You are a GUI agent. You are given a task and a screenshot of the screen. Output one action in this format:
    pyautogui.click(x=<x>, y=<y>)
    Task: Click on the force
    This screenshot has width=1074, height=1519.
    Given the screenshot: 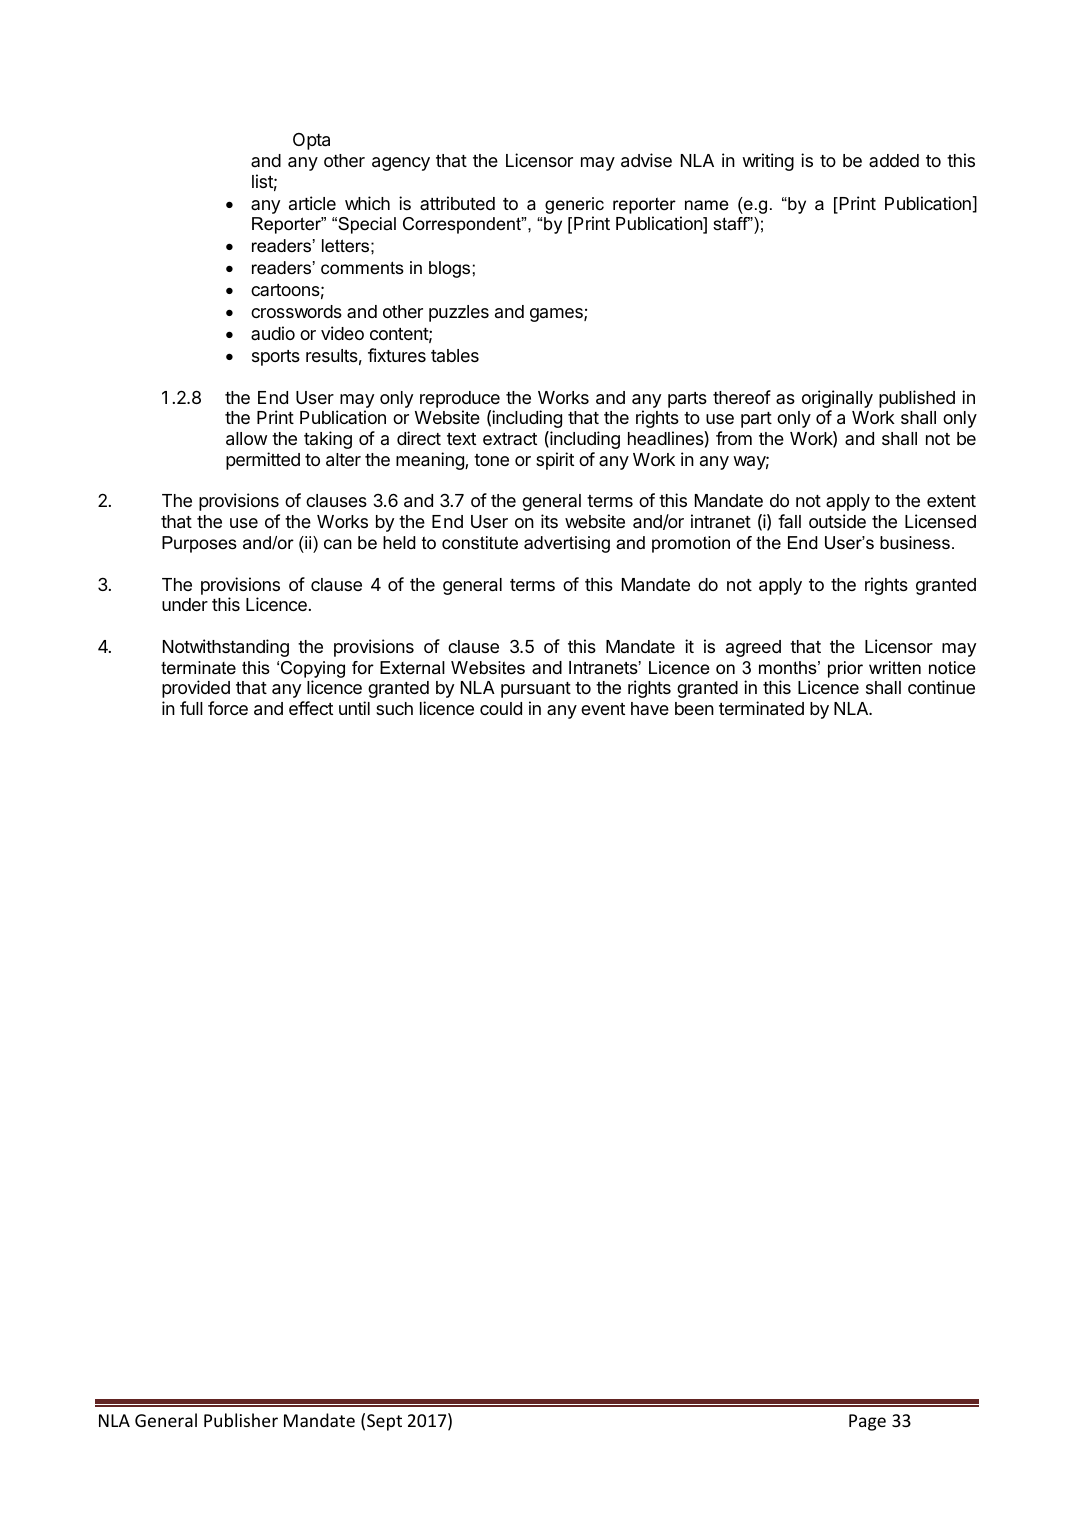 What is the action you would take?
    pyautogui.click(x=228, y=708)
